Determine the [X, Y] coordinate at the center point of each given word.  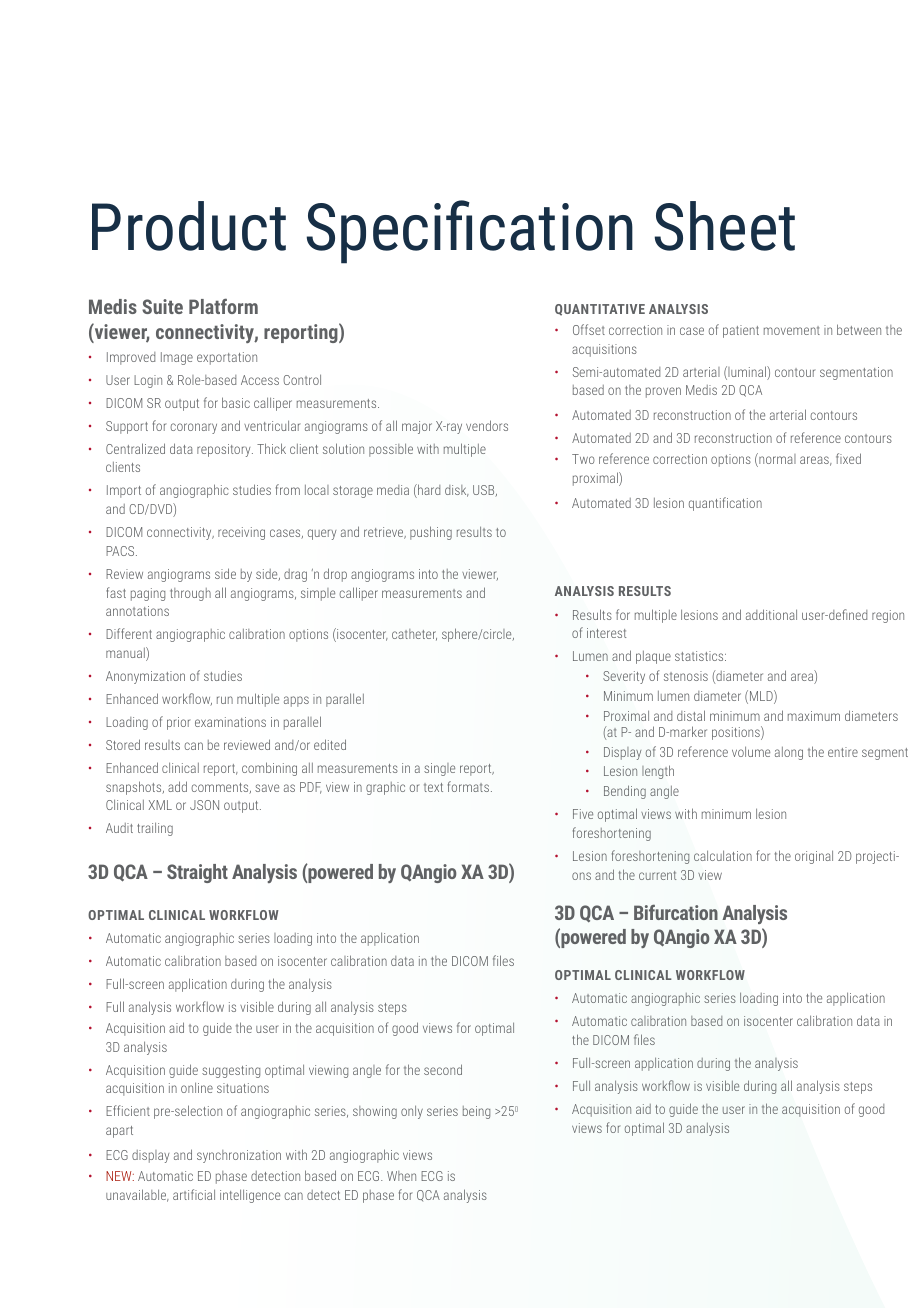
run [225, 700]
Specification [470, 232]
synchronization [239, 1156]
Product [189, 226]
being [476, 1112]
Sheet [725, 226]
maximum [814, 716]
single [439, 769]
